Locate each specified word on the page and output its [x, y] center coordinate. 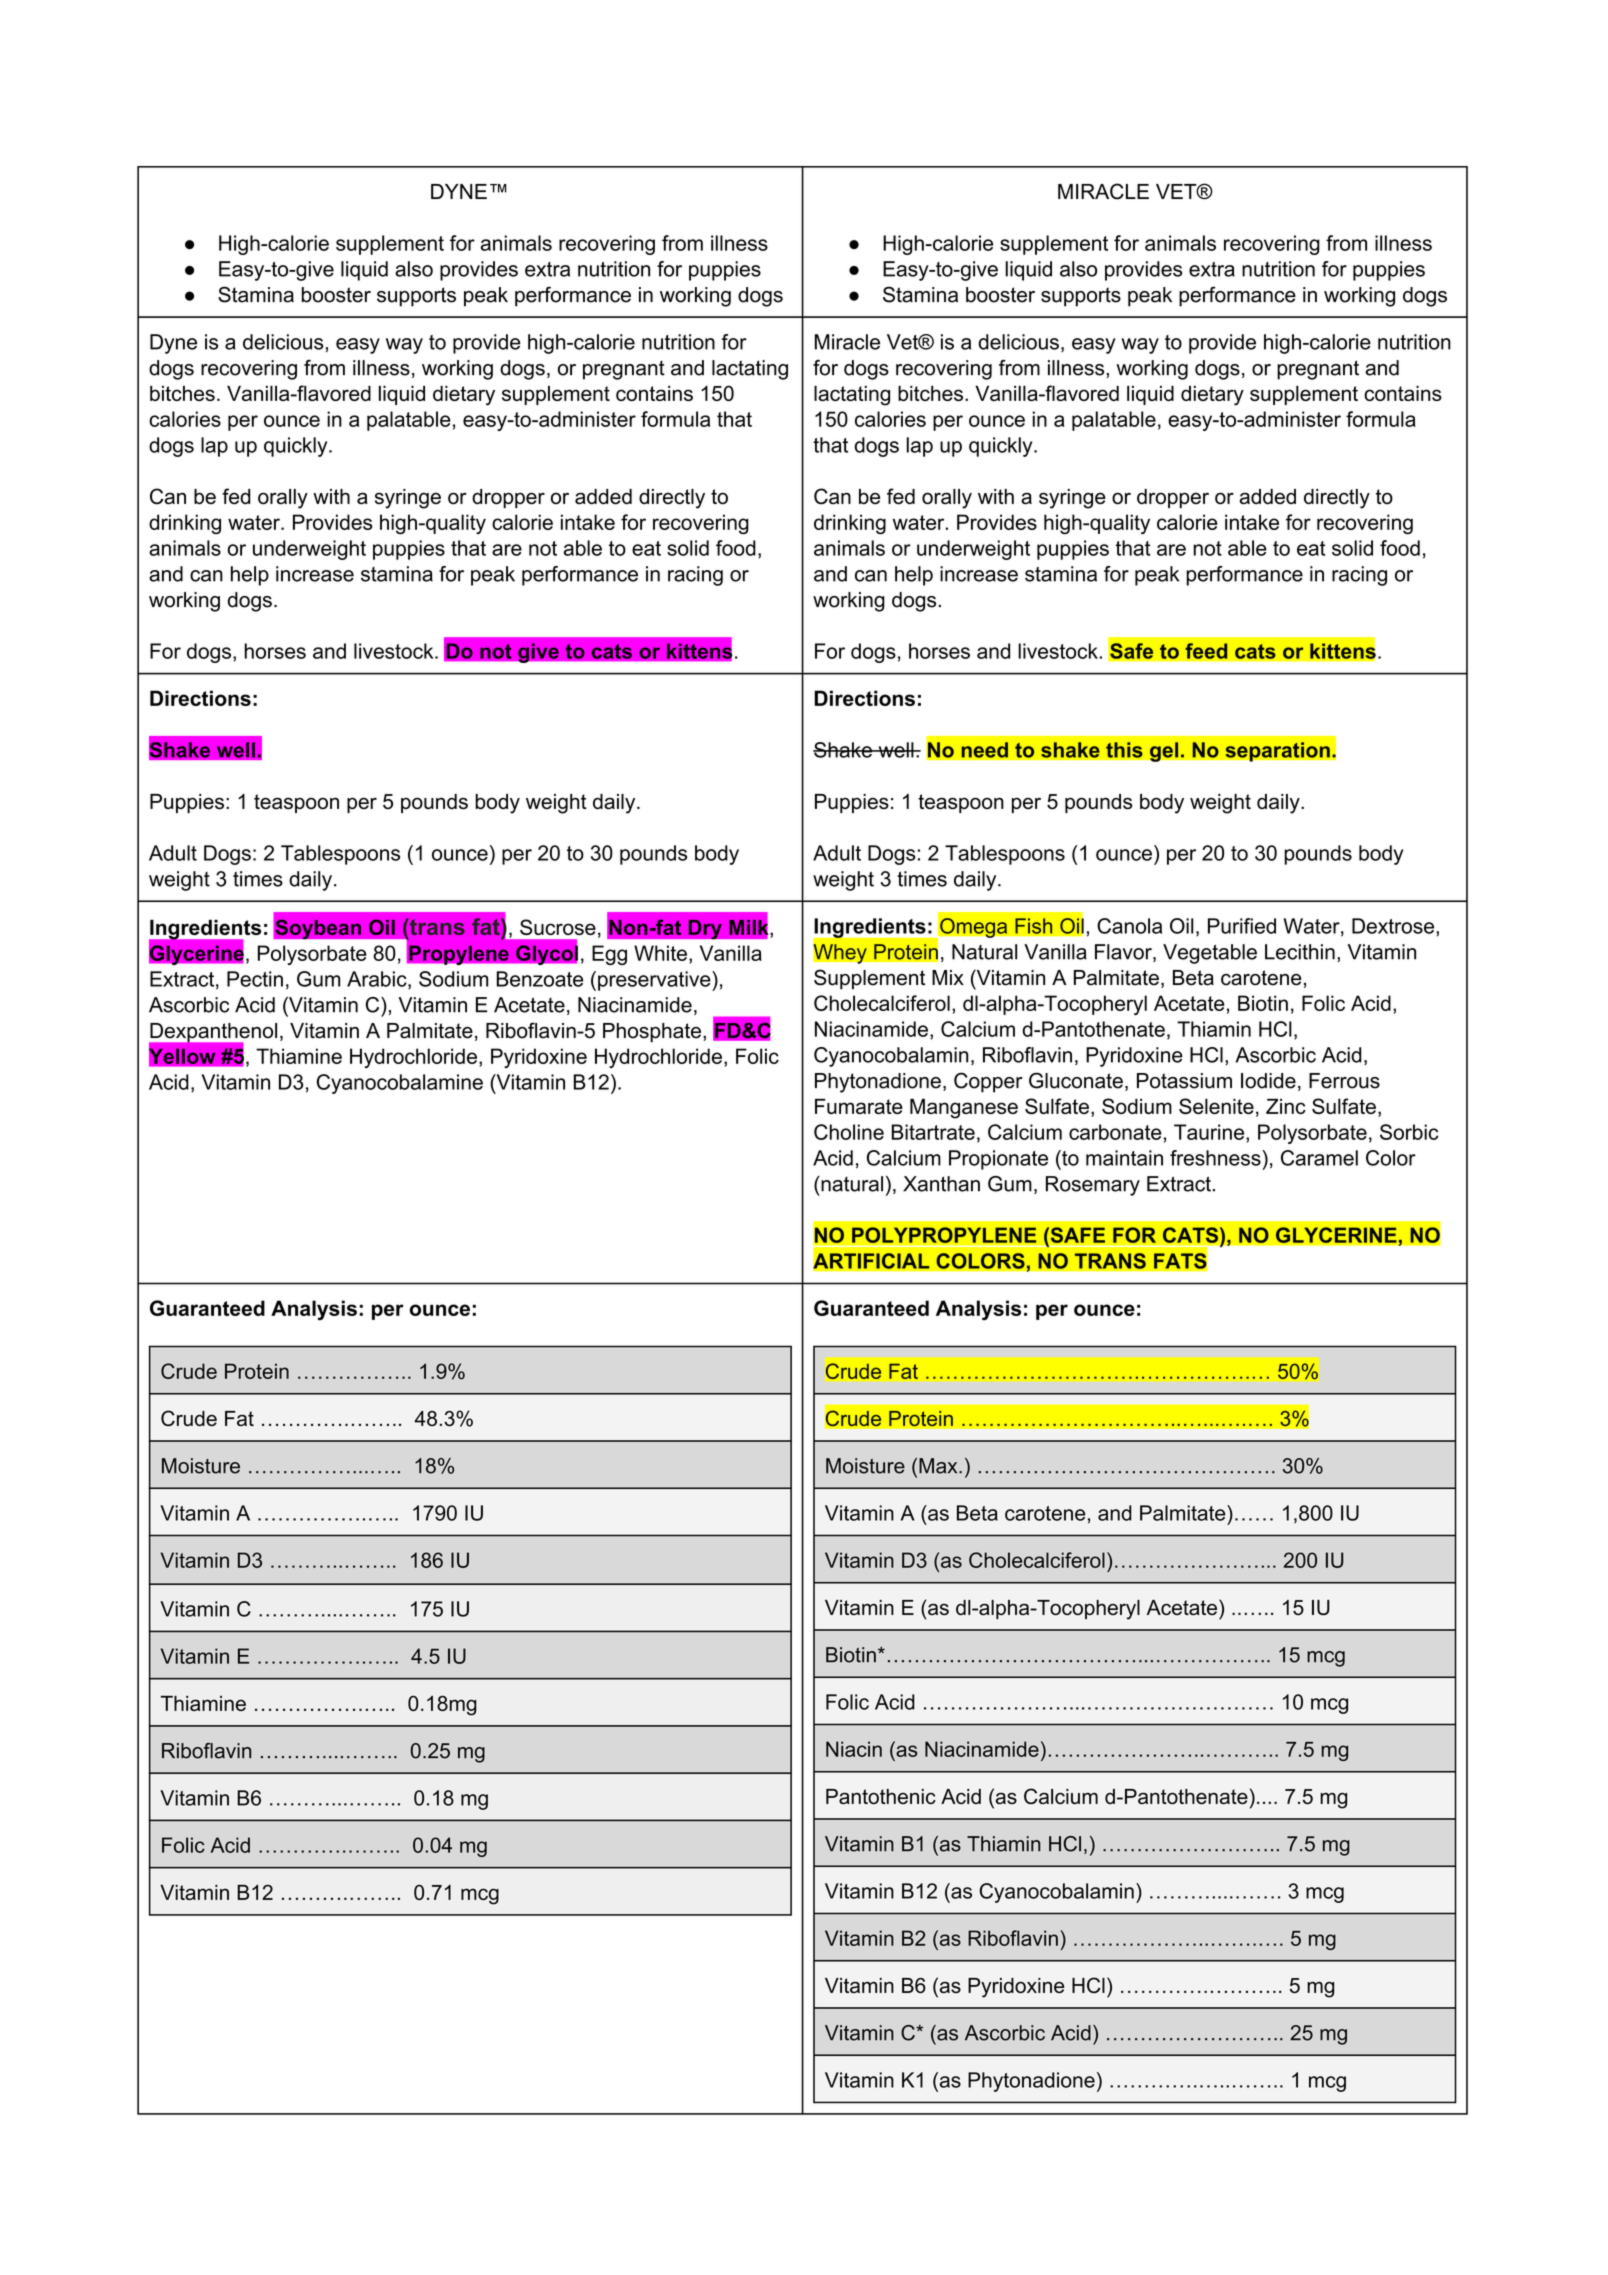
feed [1206, 651]
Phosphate [652, 1033]
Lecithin [1300, 952]
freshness [1216, 1158]
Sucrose [558, 927]
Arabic [378, 980]
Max [939, 1466]
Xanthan [941, 1184]
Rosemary [1093, 1186]
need [984, 750]
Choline [849, 1132]
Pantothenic [881, 1796]
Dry [705, 929]
